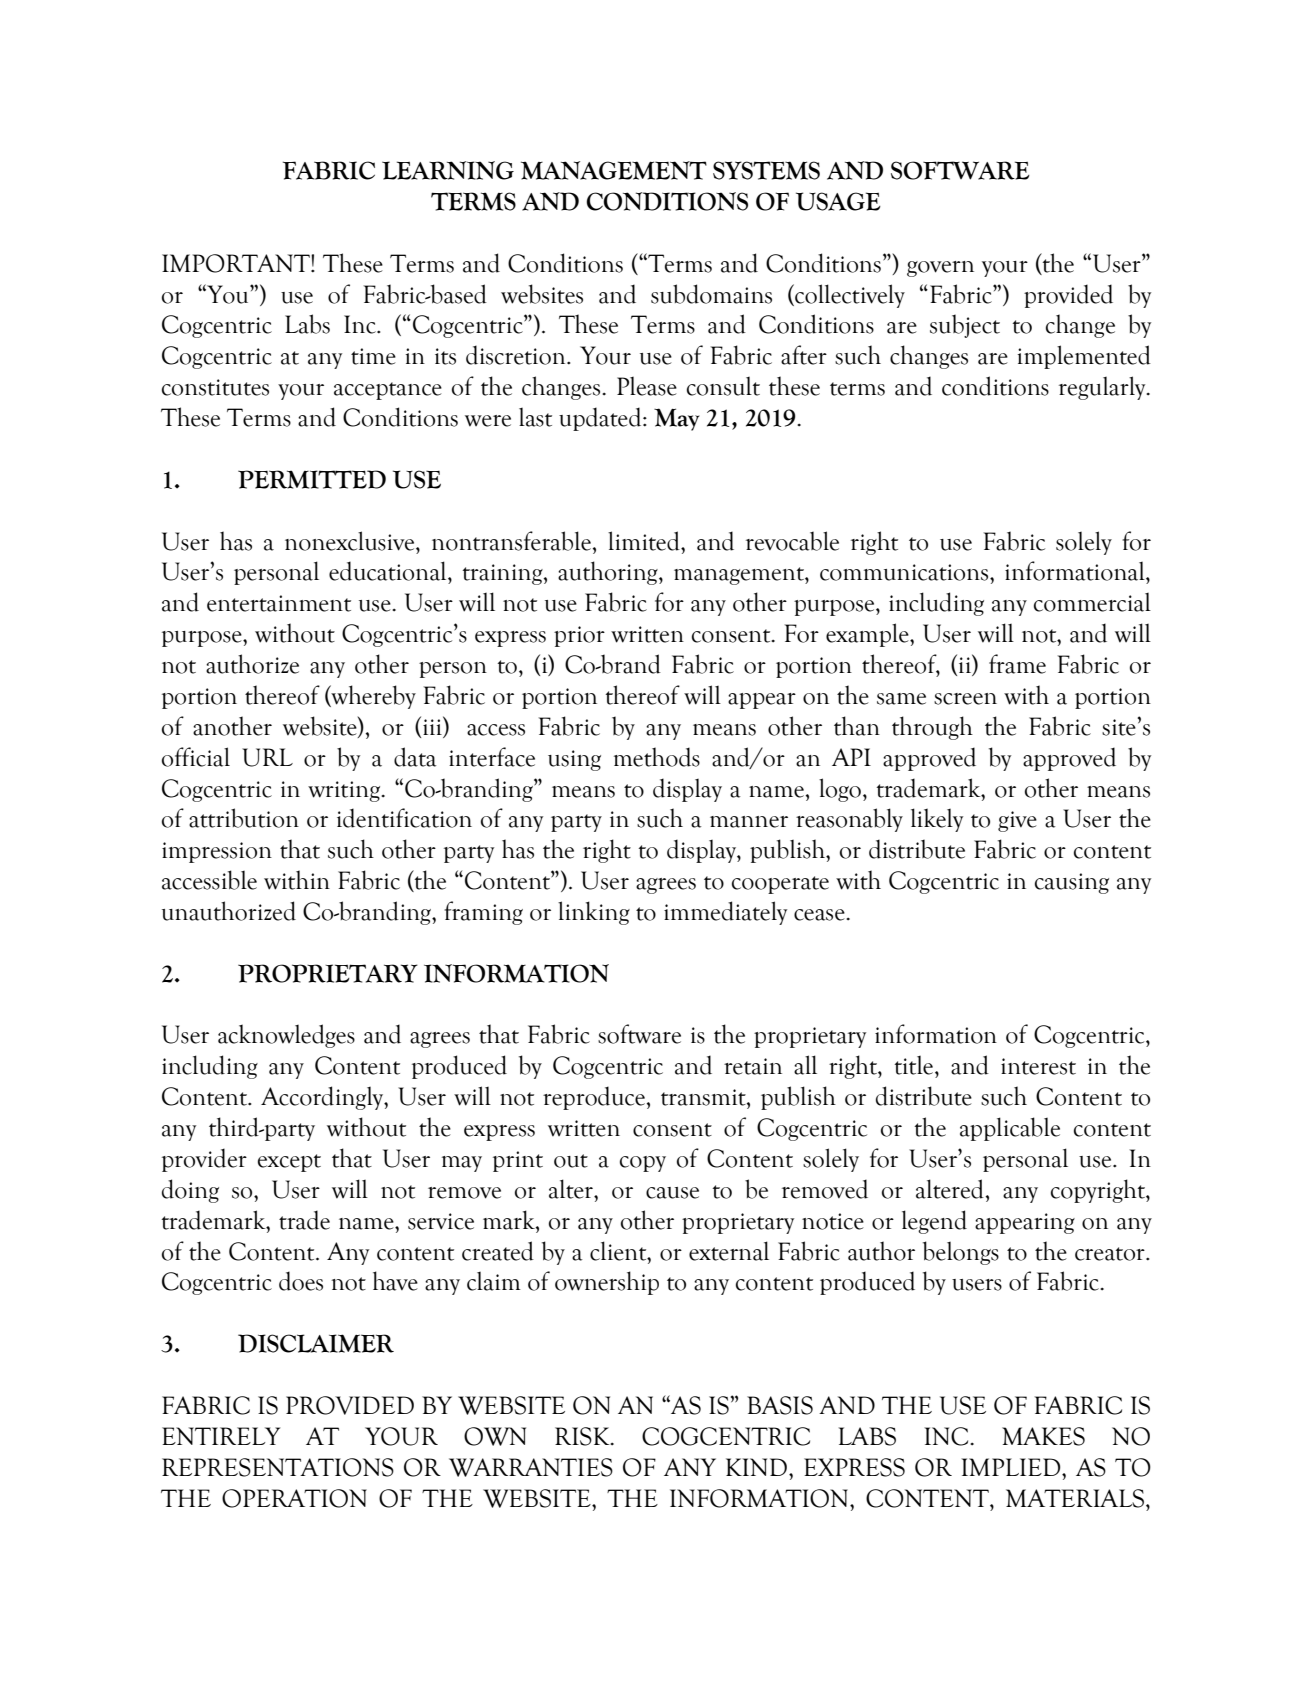  Describe the element at coordinates (940, 269) in the document. I see `govern` at that location.
